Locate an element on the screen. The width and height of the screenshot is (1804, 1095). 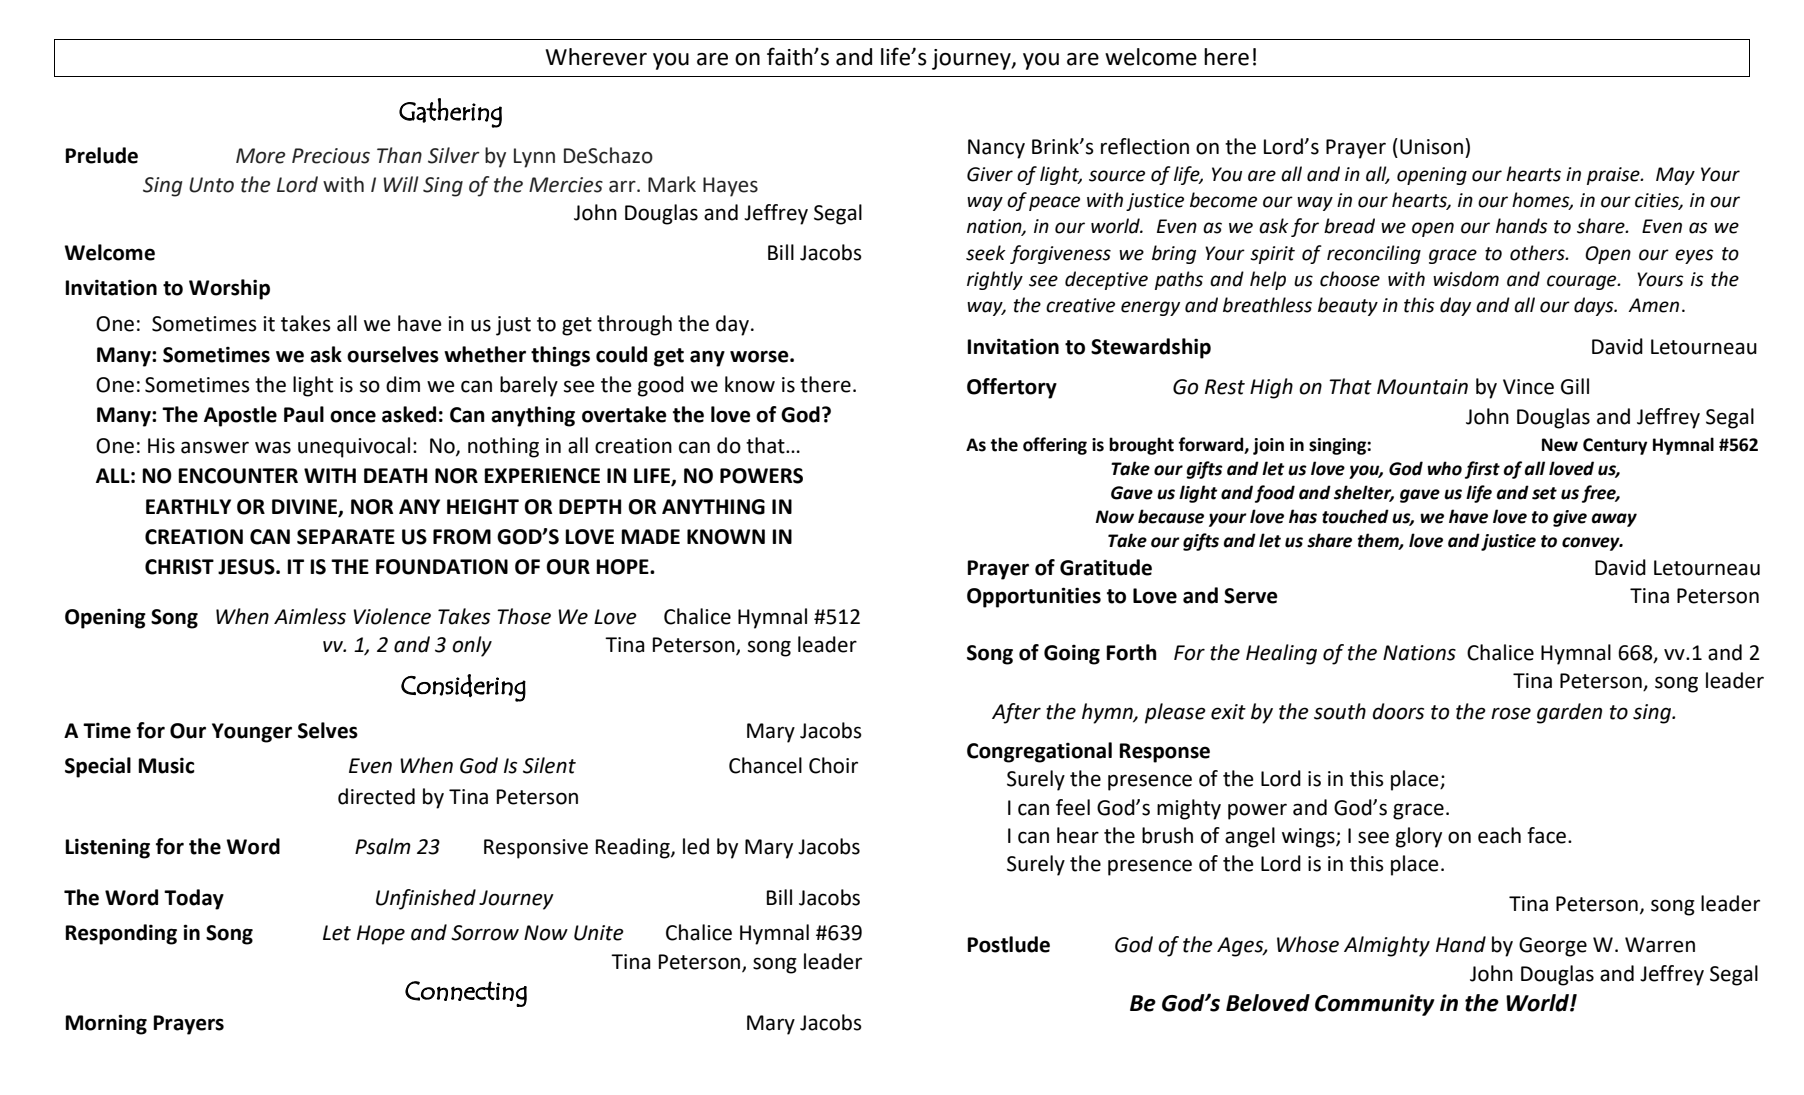
away is located at coordinates (1614, 520).
